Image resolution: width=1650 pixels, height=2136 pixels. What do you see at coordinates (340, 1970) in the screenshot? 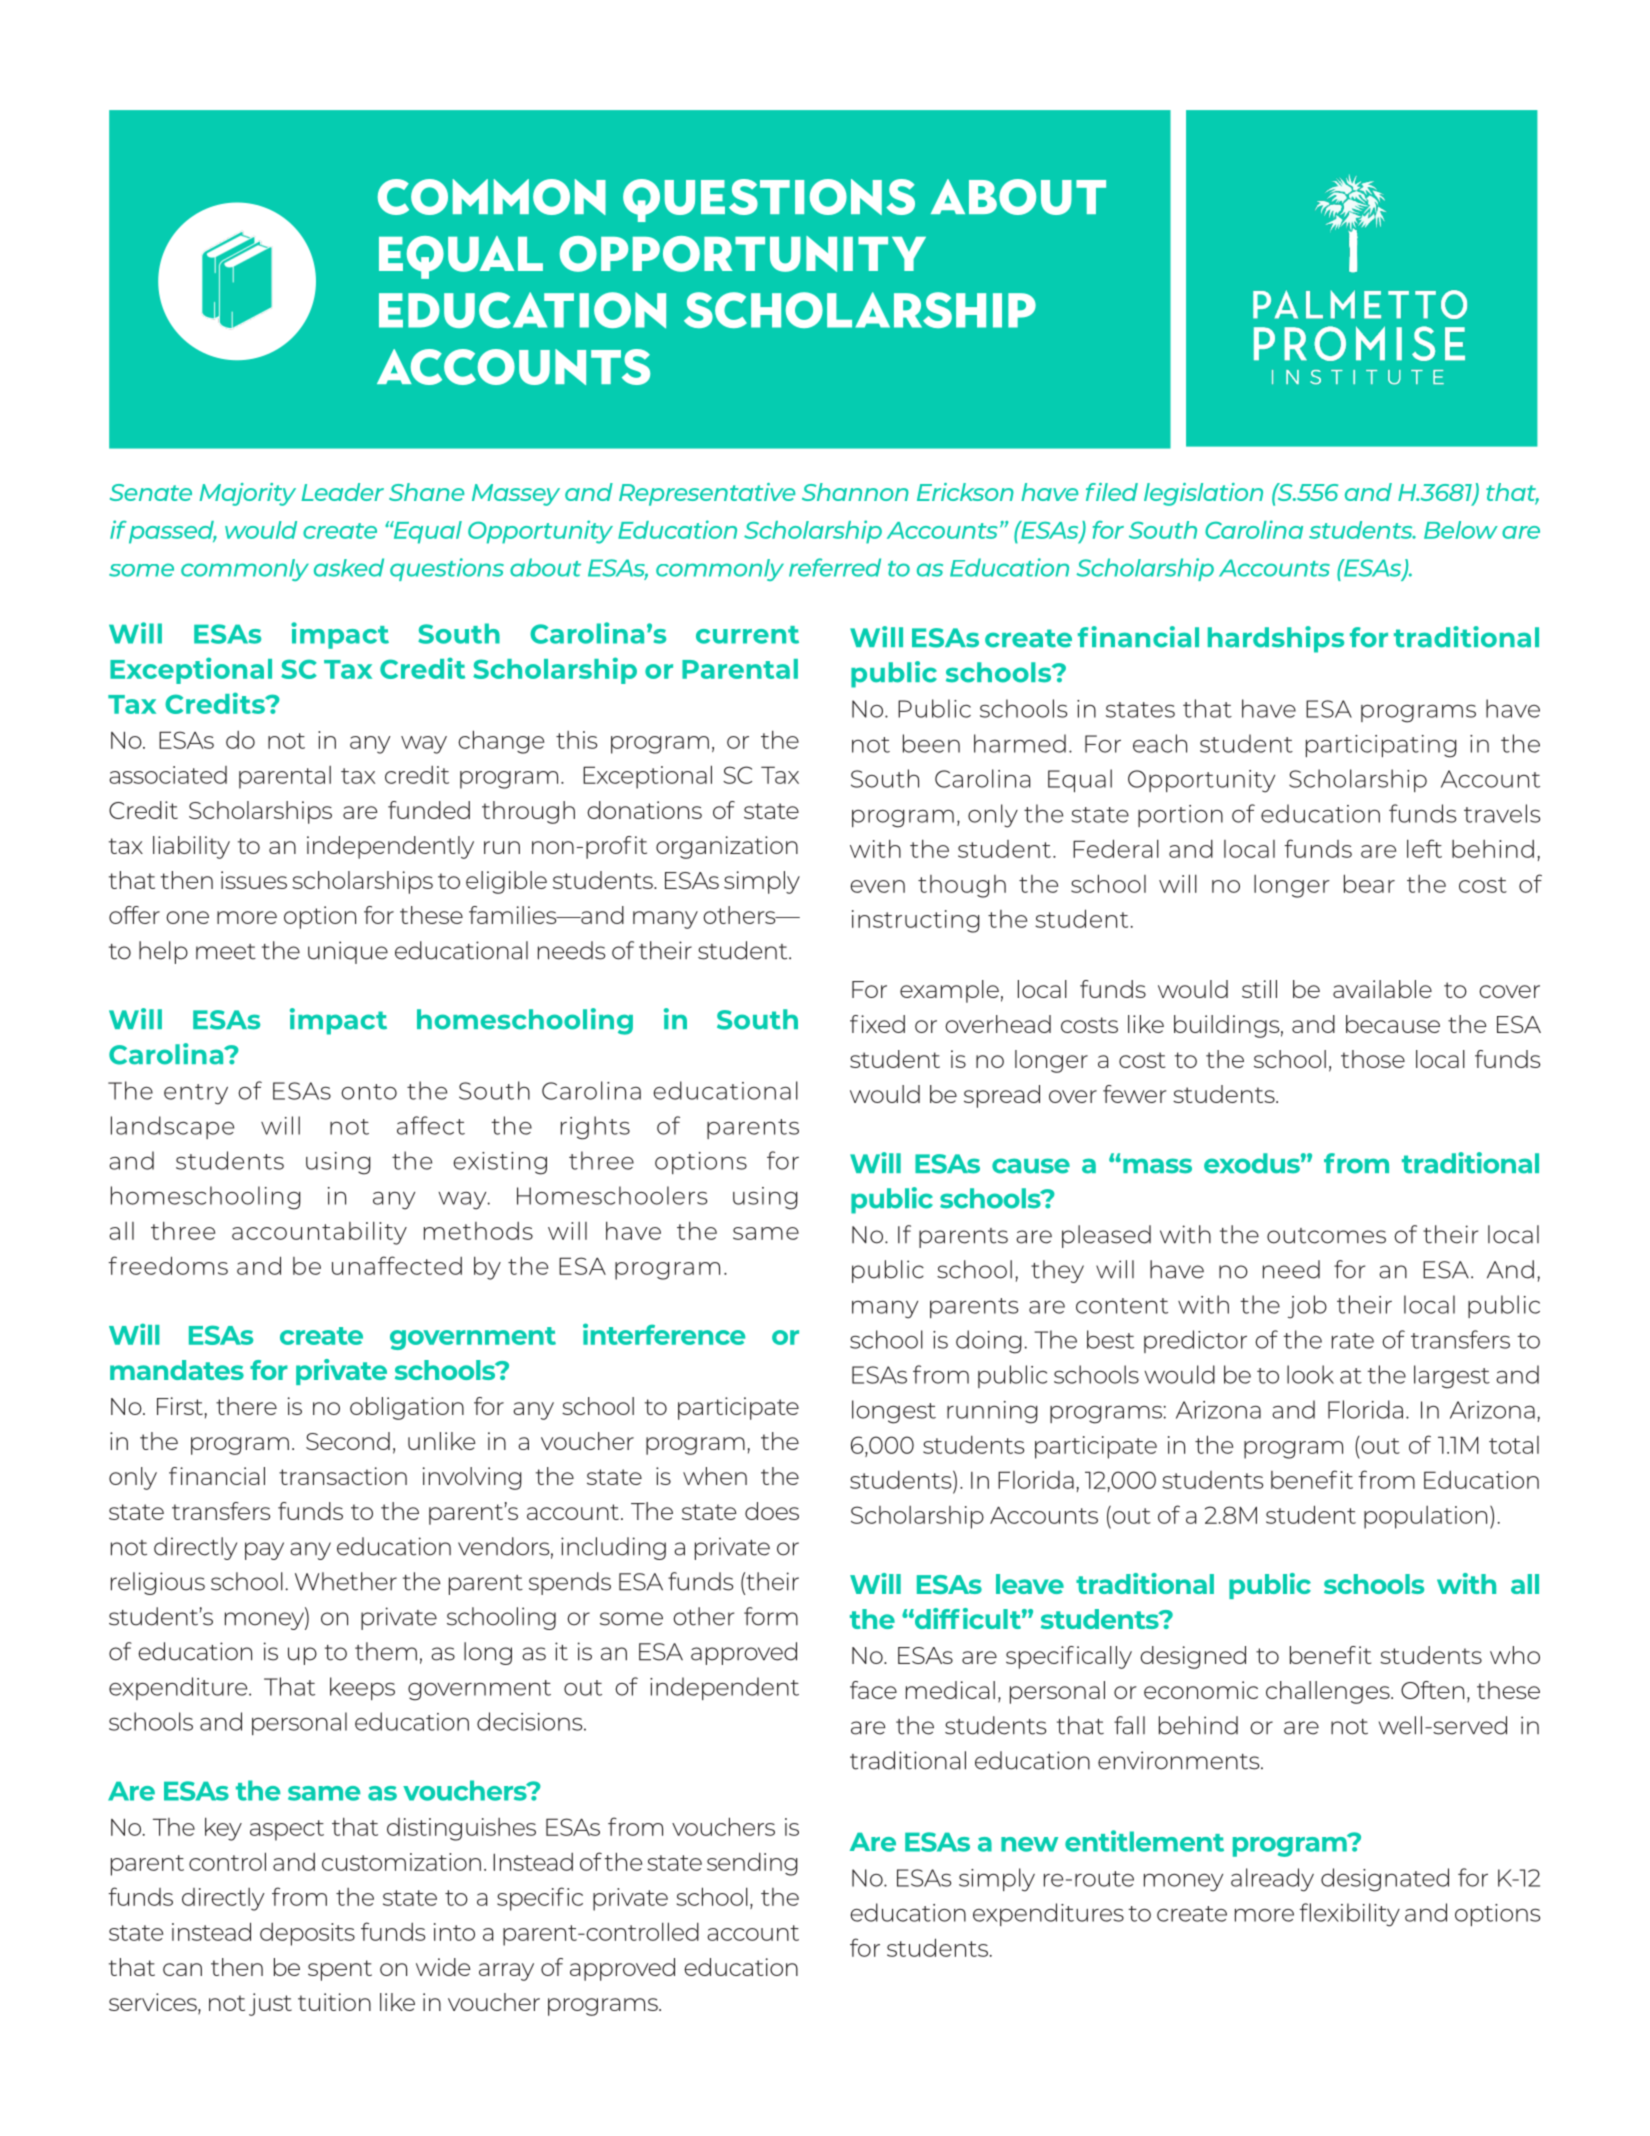
I see `spent` at bounding box center [340, 1970].
